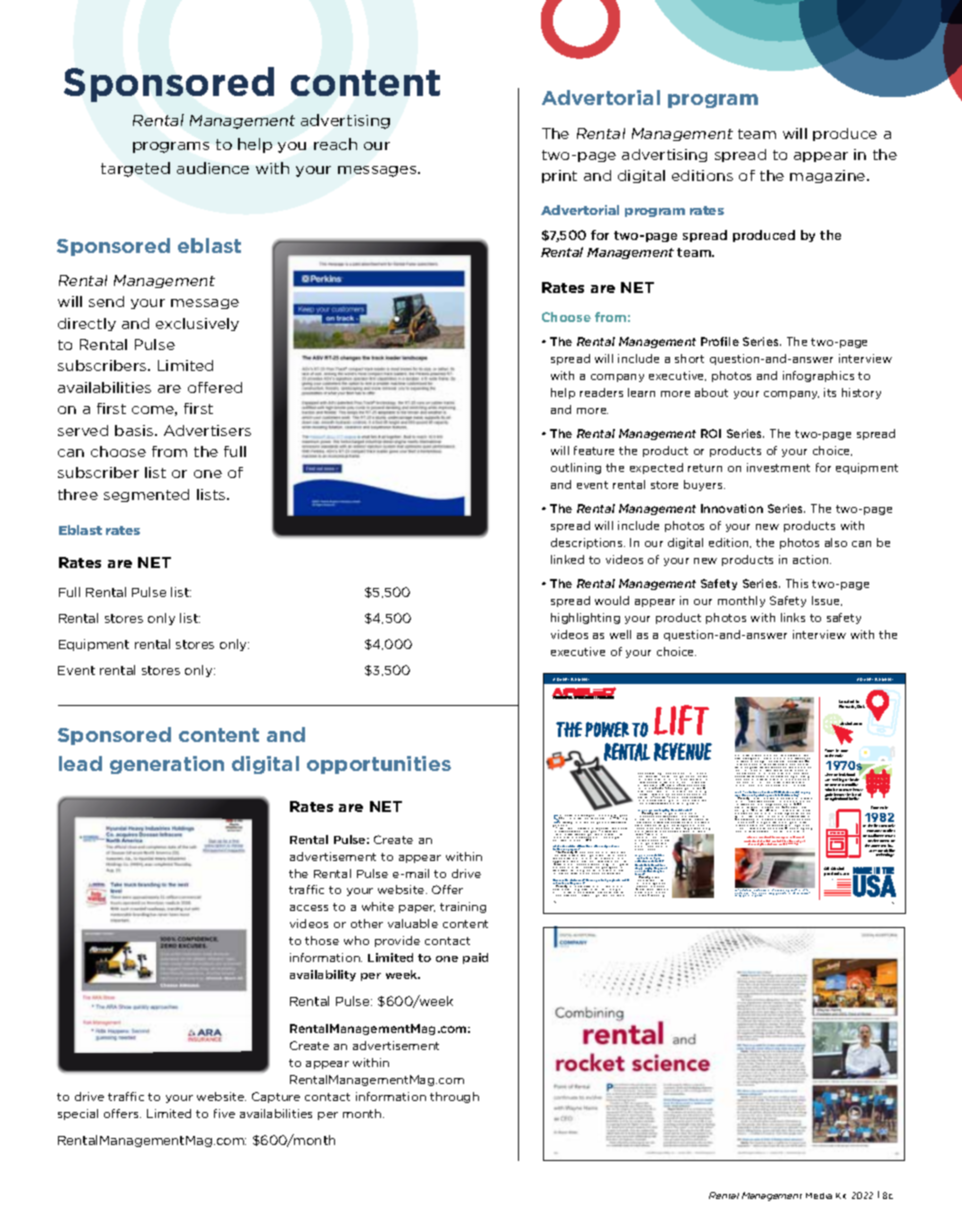 The image size is (962, 1232). Describe the element at coordinates (748, 831) in the image. I see `inquires` at that location.
